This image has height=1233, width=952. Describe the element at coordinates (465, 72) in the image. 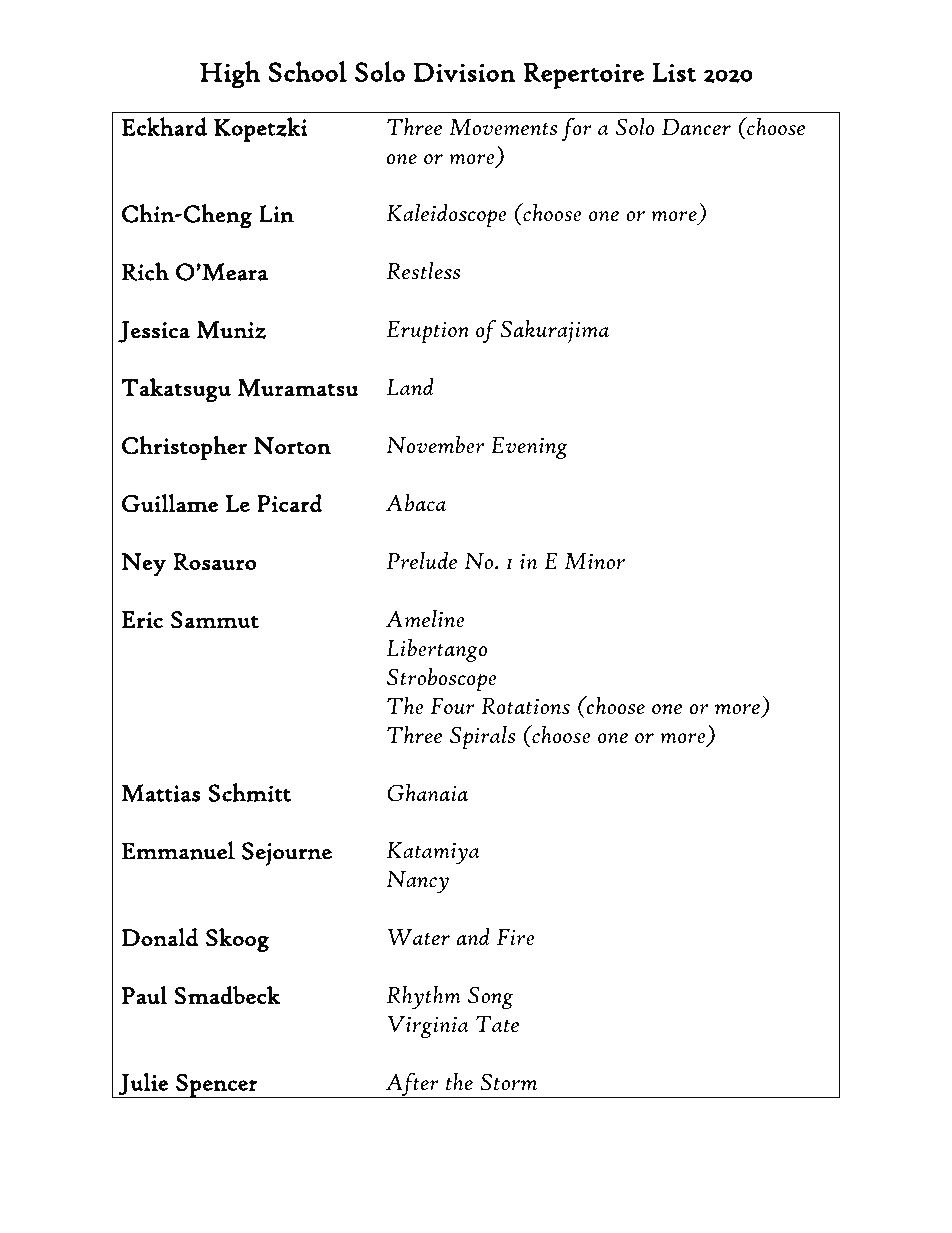

I see `Division` at that location.
